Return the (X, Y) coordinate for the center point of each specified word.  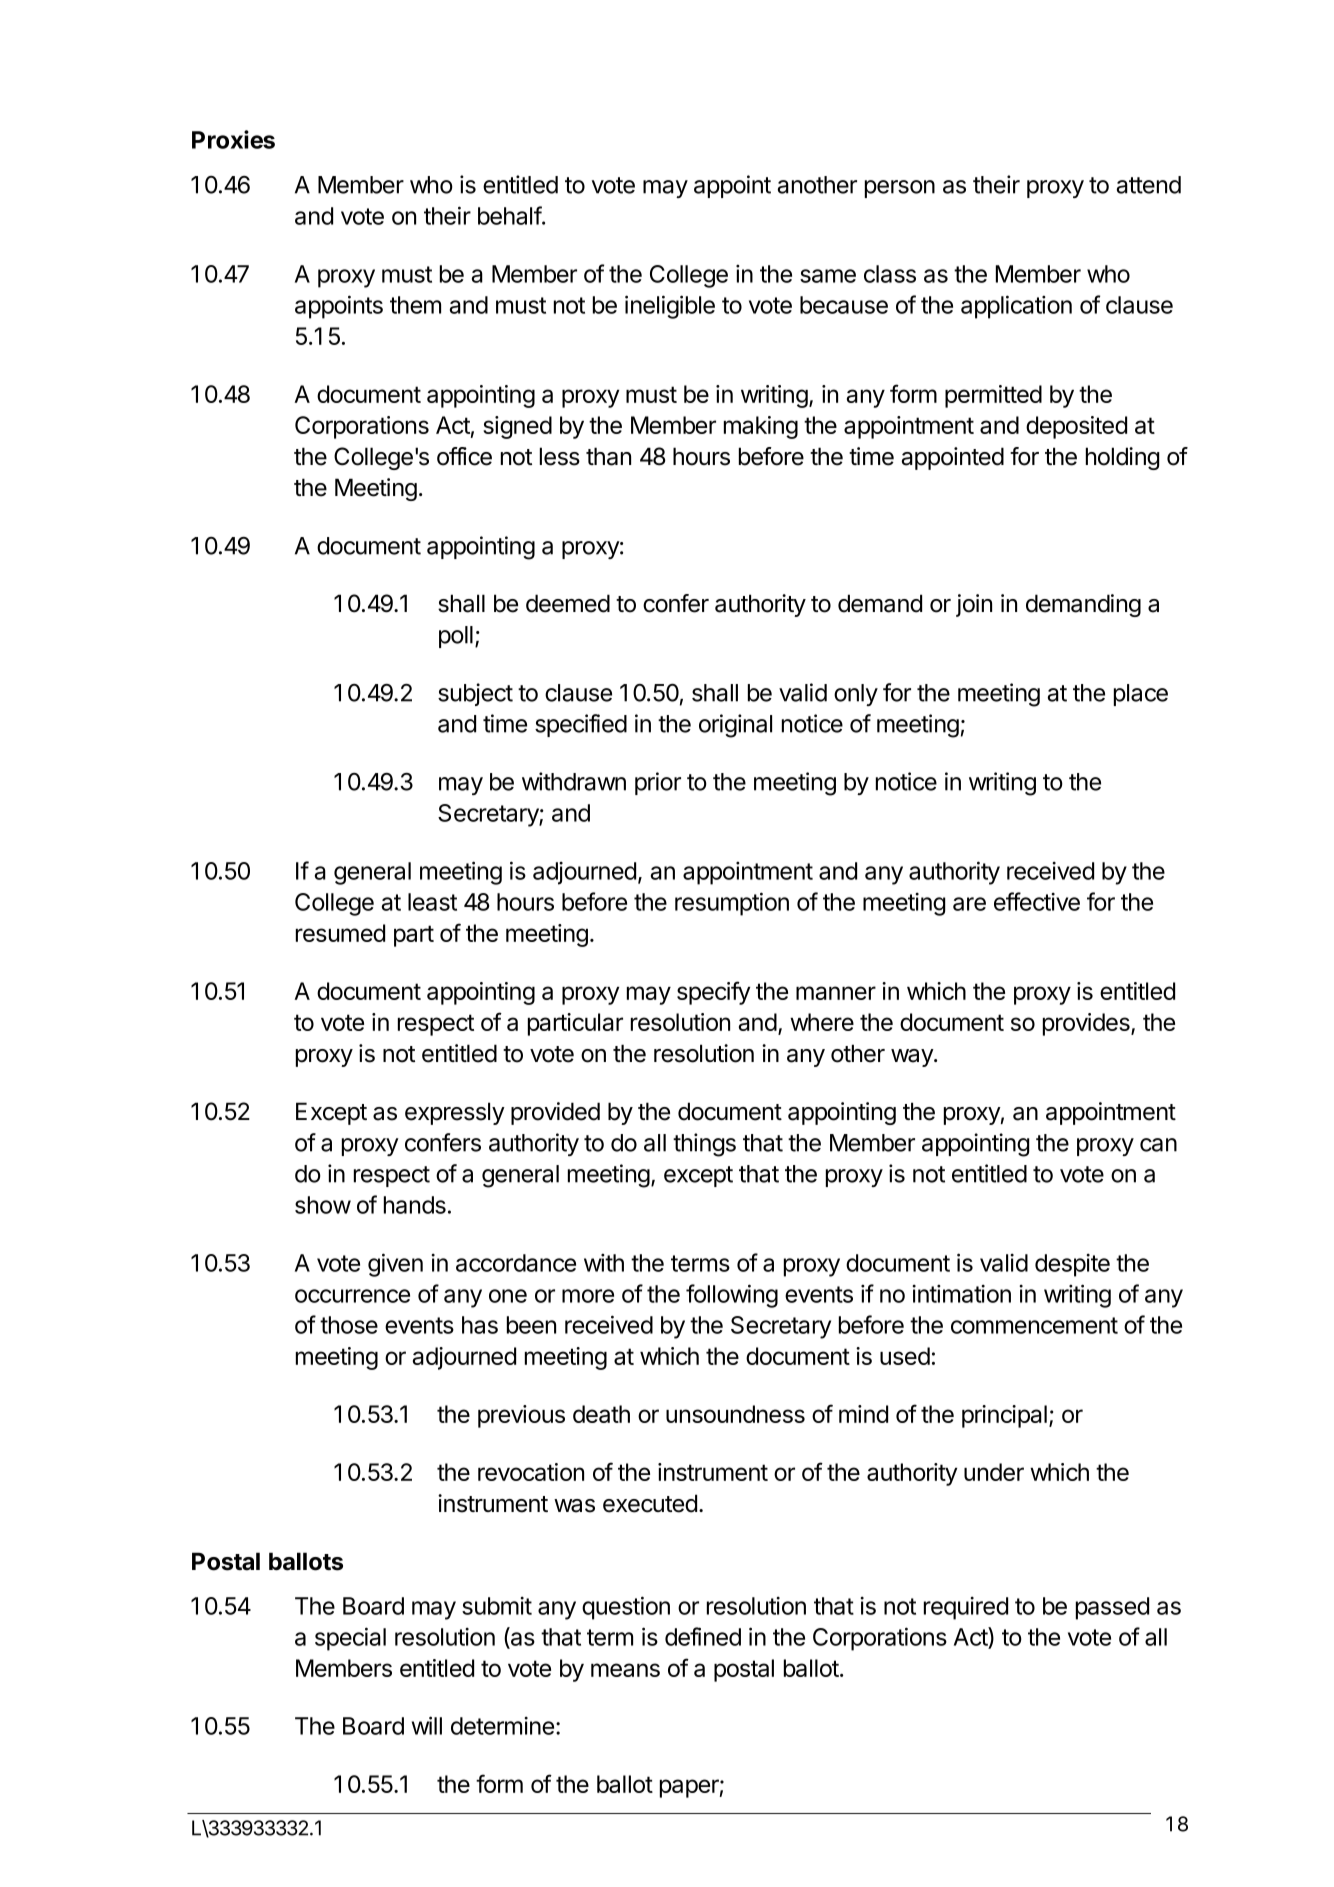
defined (703, 1636)
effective (1037, 901)
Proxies (233, 139)
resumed (340, 933)
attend (1149, 185)
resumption (732, 904)
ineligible (670, 307)
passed (1112, 1608)
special (350, 1639)
